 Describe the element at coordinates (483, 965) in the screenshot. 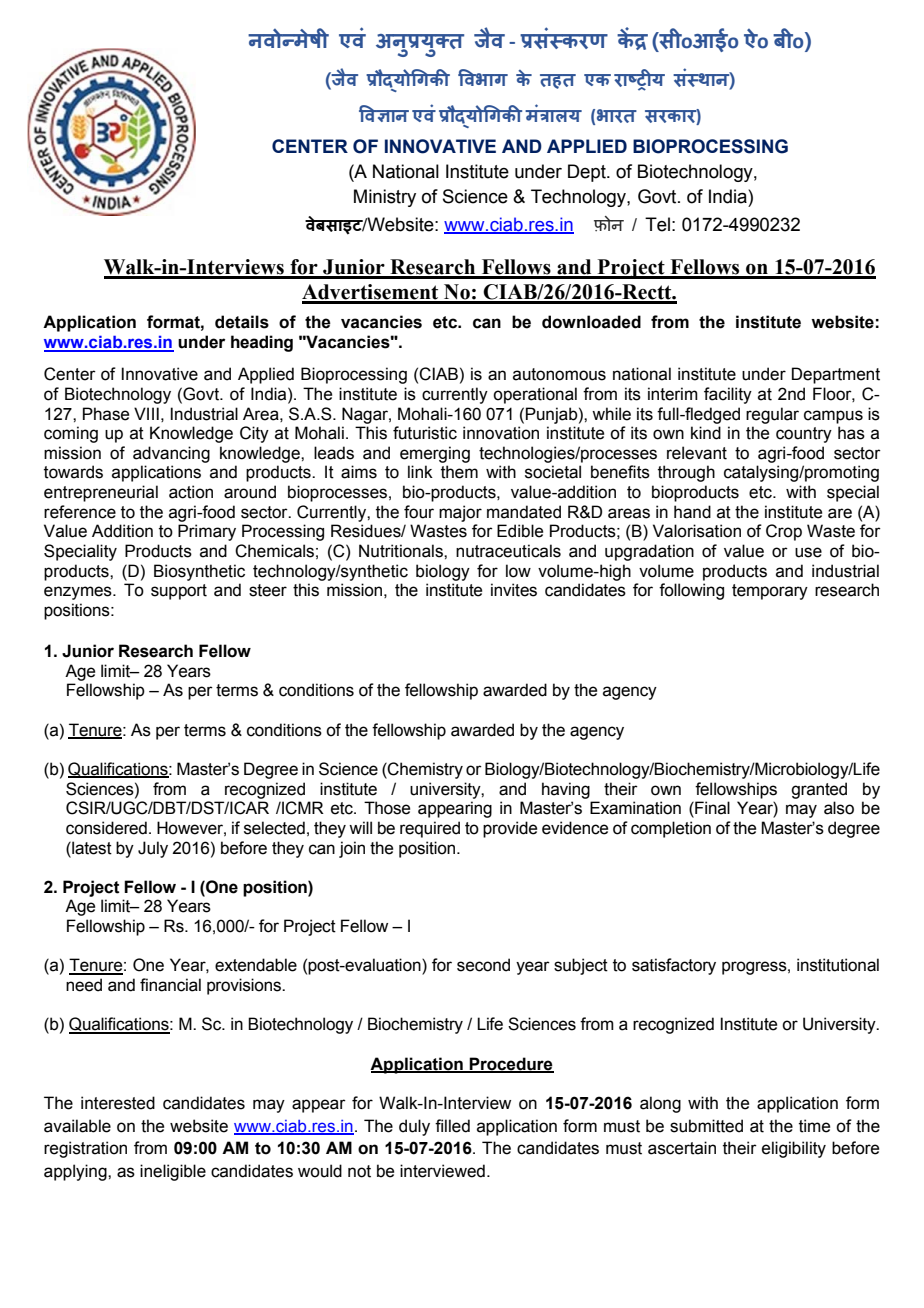

I see `second` at that location.
